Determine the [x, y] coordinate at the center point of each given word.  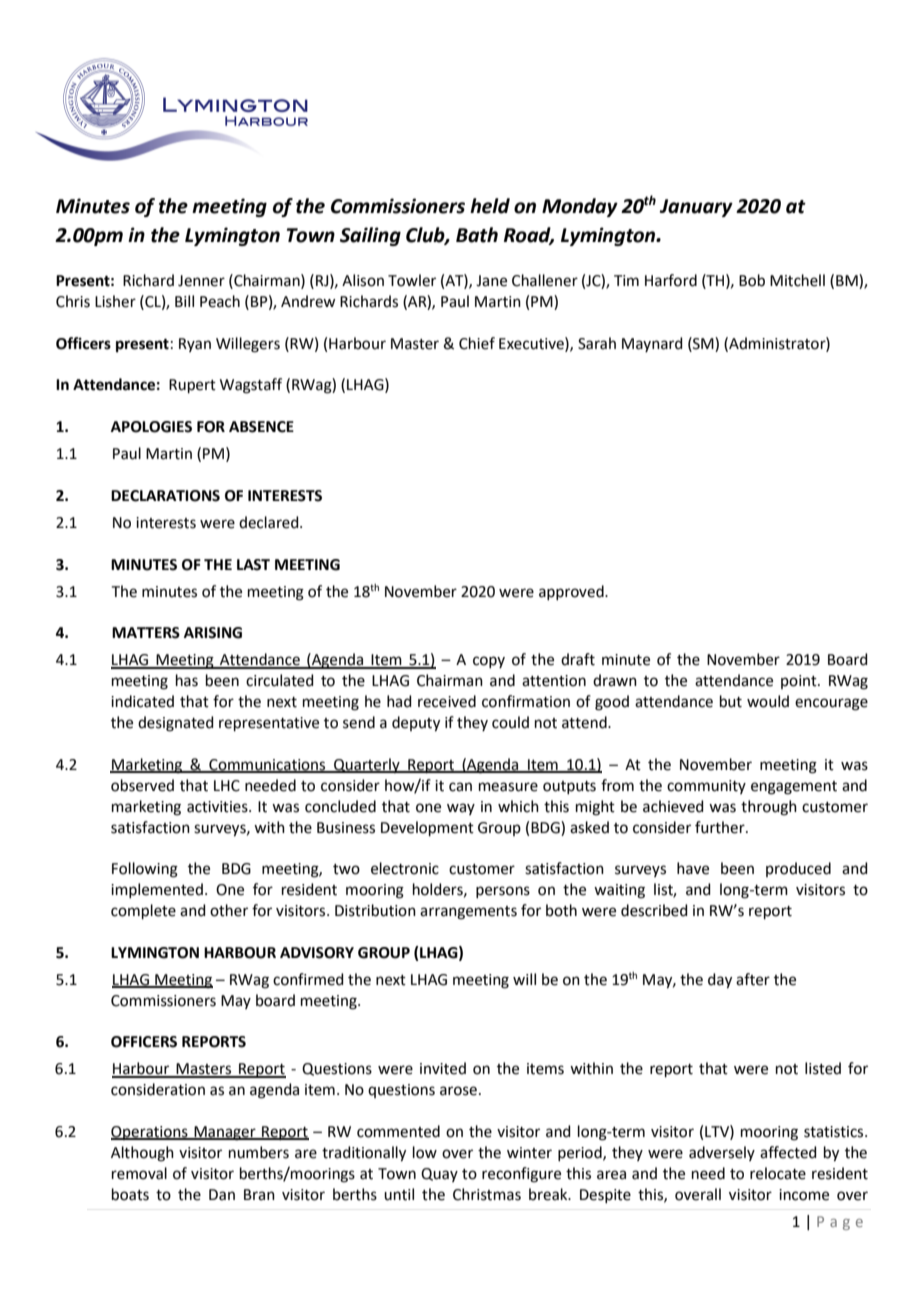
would [768, 701]
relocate [778, 1173]
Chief [477, 343]
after [753, 979]
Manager [225, 1133]
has [187, 680]
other [229, 910]
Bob [752, 280]
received [447, 701]
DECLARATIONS [165, 496]
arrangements [468, 913]
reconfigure [521, 1175]
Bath [477, 235]
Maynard [652, 344]
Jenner [201, 281]
